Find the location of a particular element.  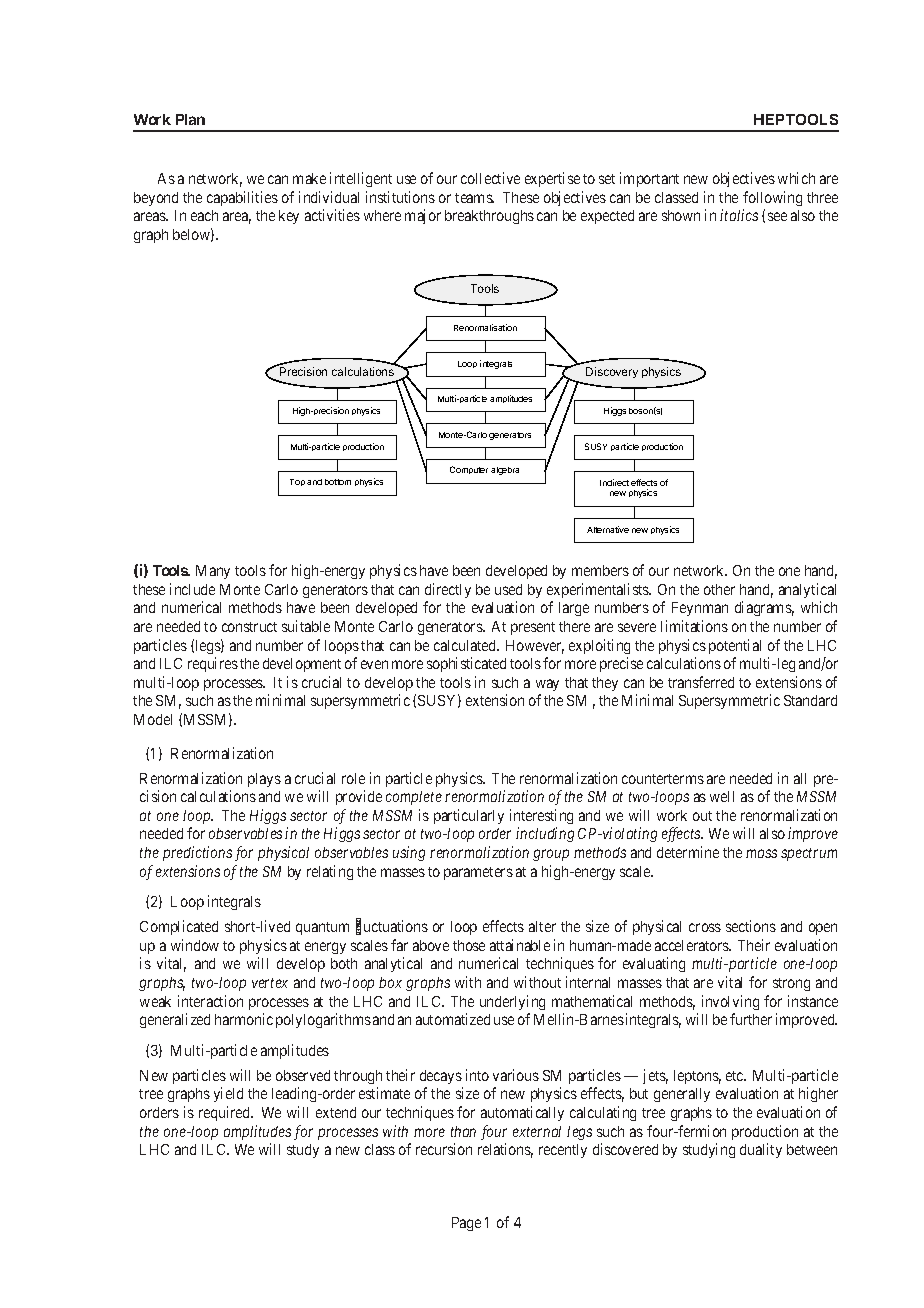

collective is located at coordinates (490, 178).
